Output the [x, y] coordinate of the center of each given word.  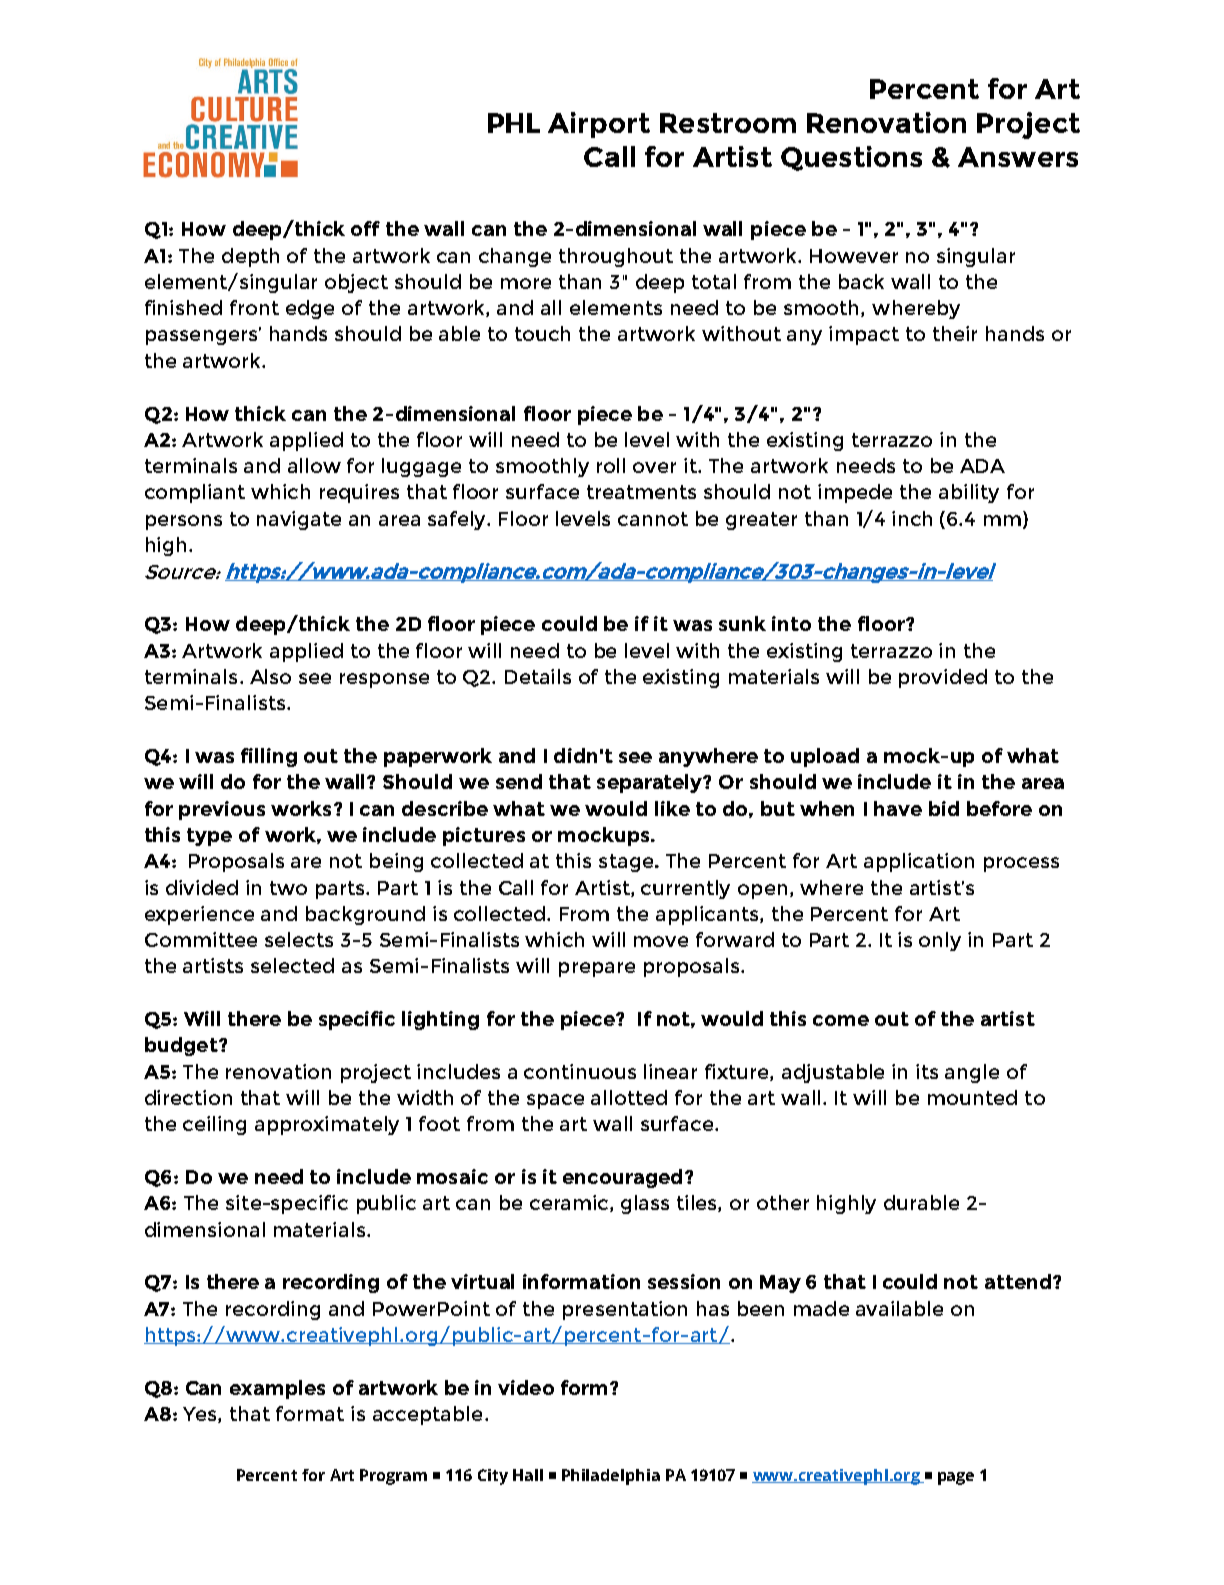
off [365, 228]
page [956, 1478]
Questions [851, 158]
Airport [599, 125]
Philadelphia [611, 1477]
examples [277, 1389]
